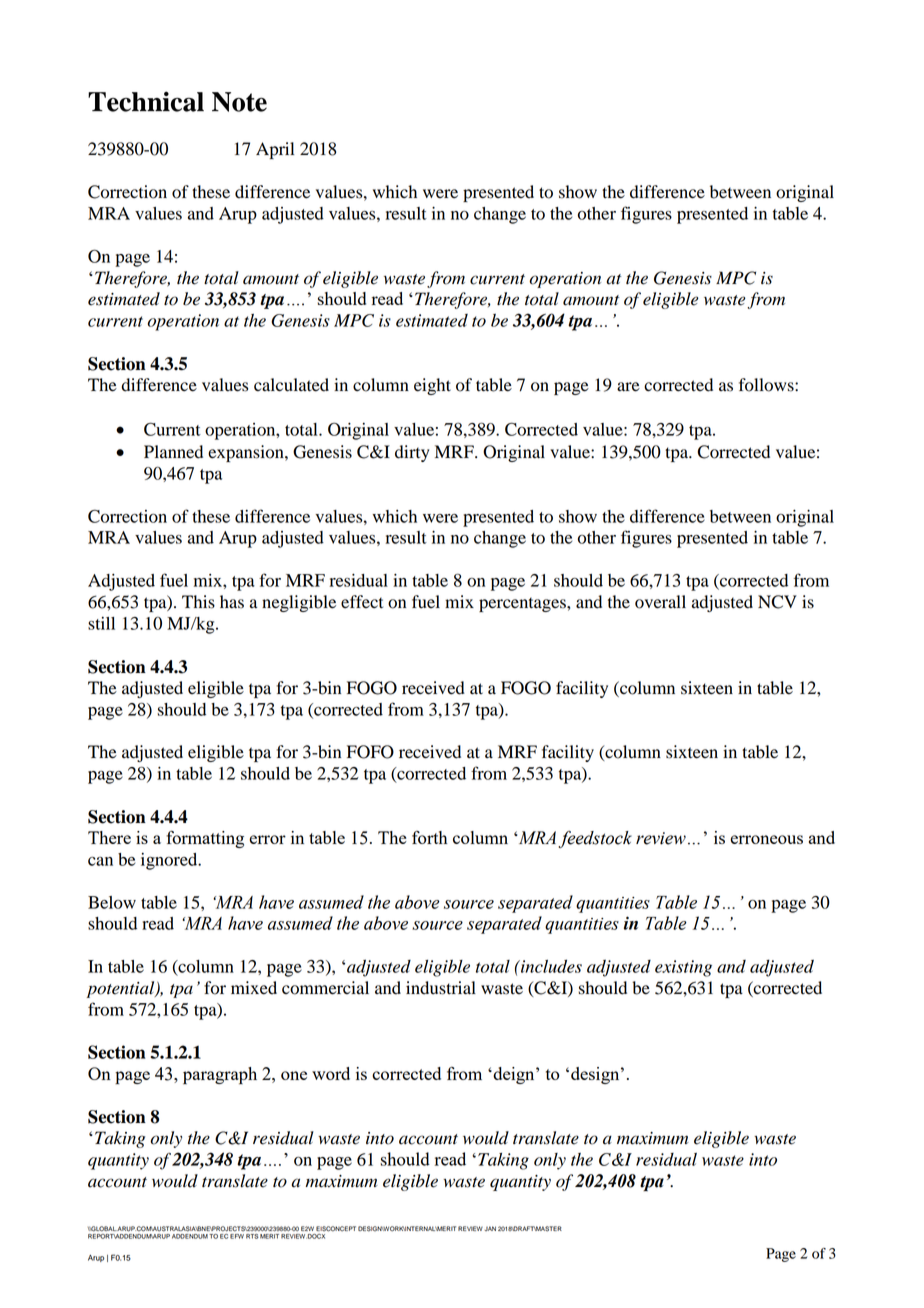 The height and width of the screenshot is (1308, 924). Describe the element at coordinates (628, 387) in the screenshot. I see `are` at that location.
